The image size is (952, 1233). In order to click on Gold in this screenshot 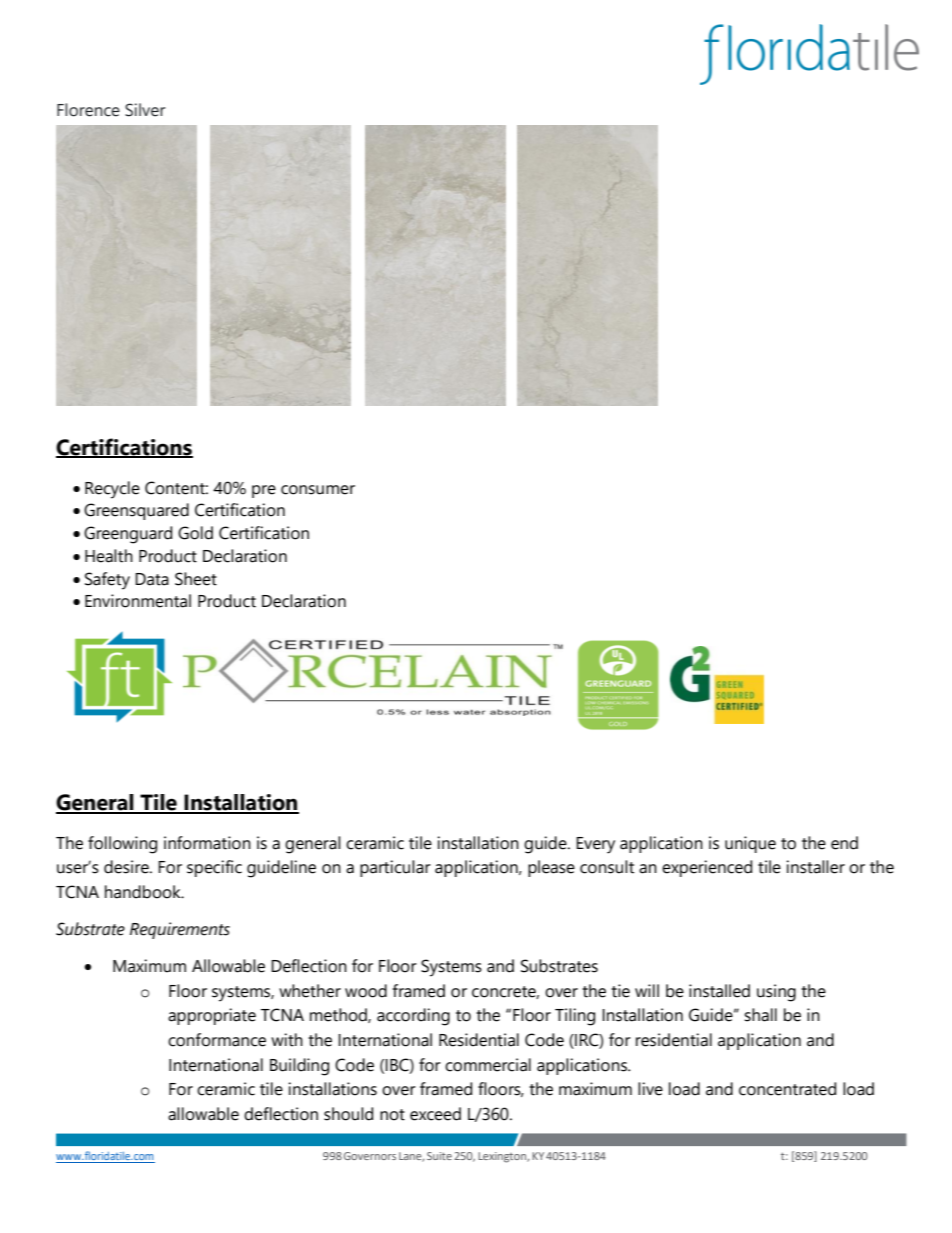, I will do `click(195, 533)`.
